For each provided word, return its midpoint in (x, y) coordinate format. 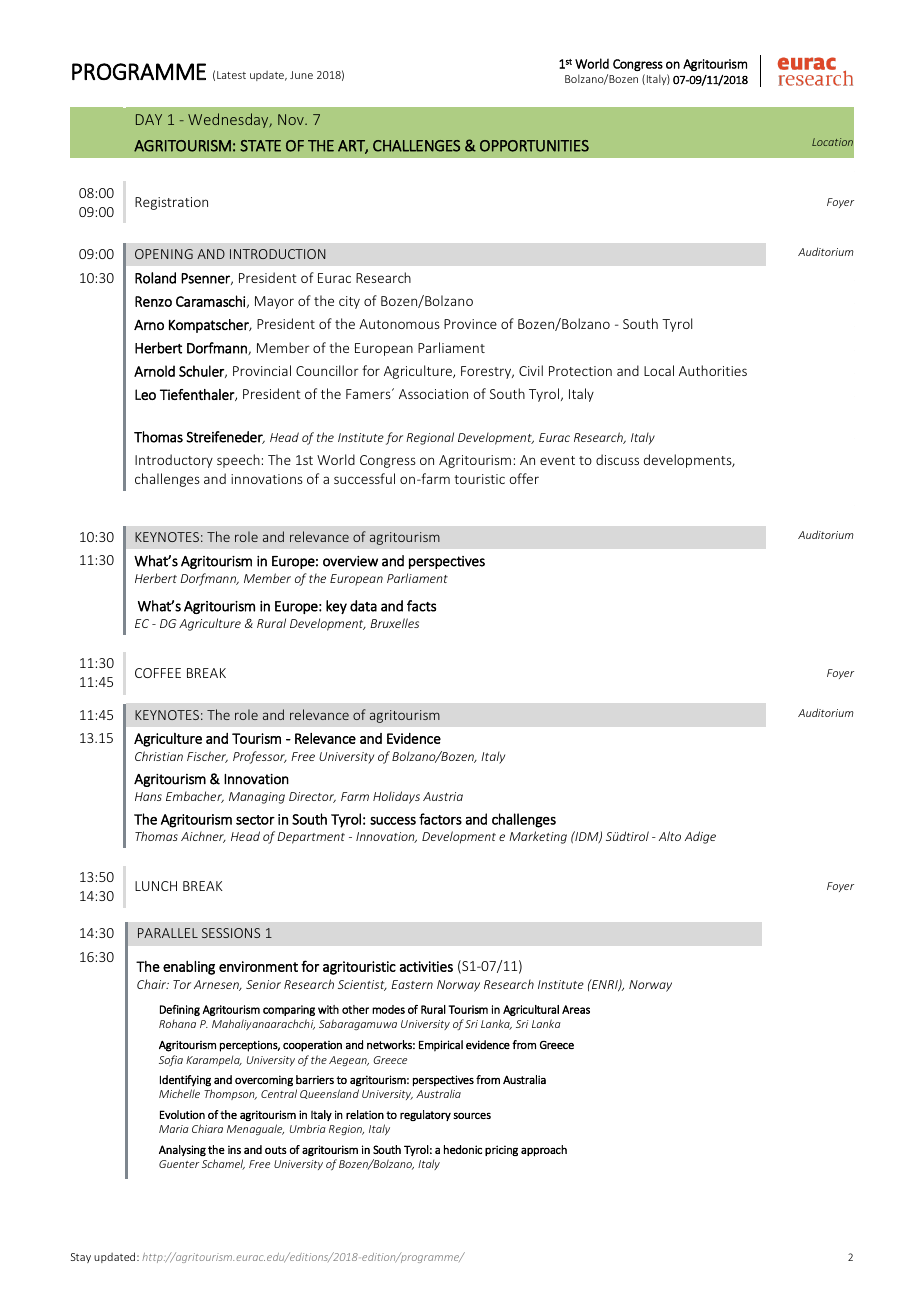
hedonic (463, 1149)
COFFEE (158, 673)
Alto (670, 836)
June (301, 75)
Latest (231, 75)
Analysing (182, 1150)
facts (421, 606)
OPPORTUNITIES (534, 146)
